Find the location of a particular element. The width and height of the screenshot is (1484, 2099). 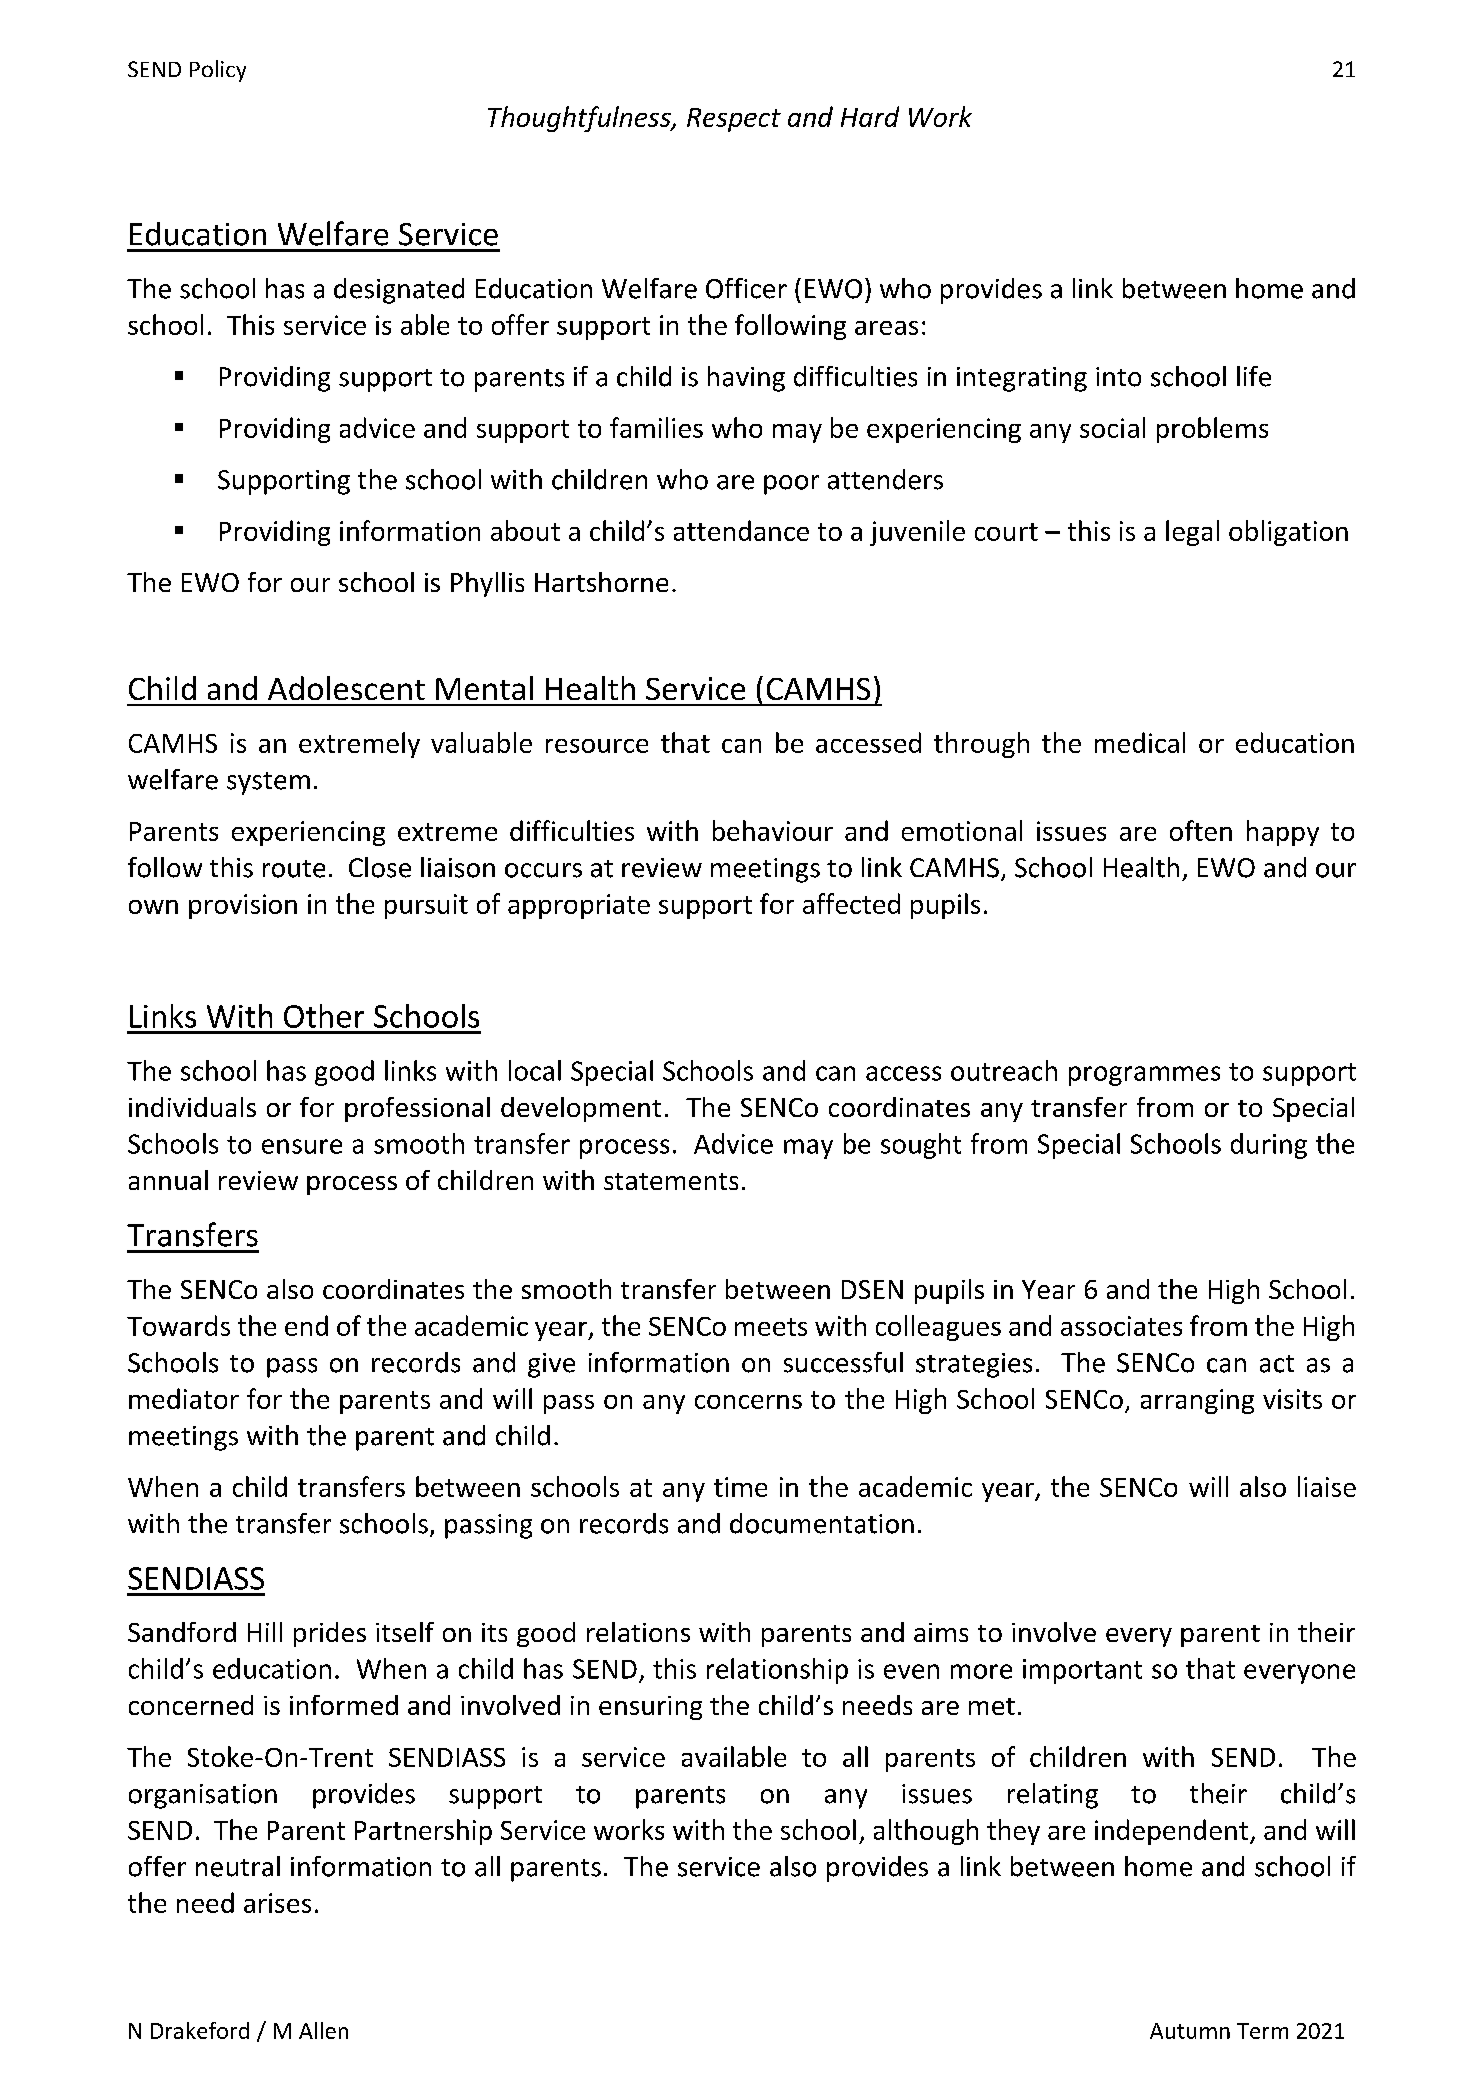

time is located at coordinates (740, 1487).
